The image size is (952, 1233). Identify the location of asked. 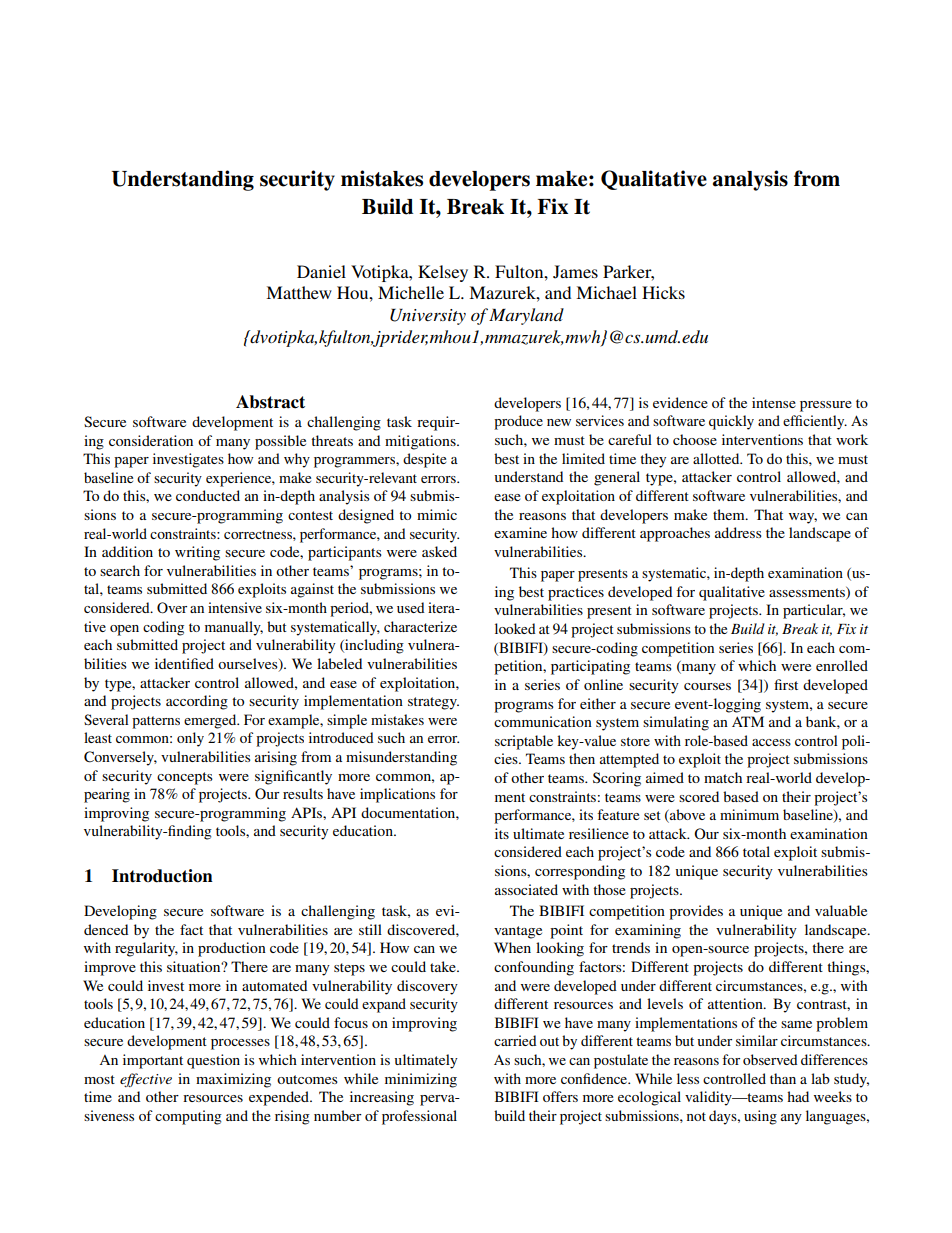
(439, 551).
